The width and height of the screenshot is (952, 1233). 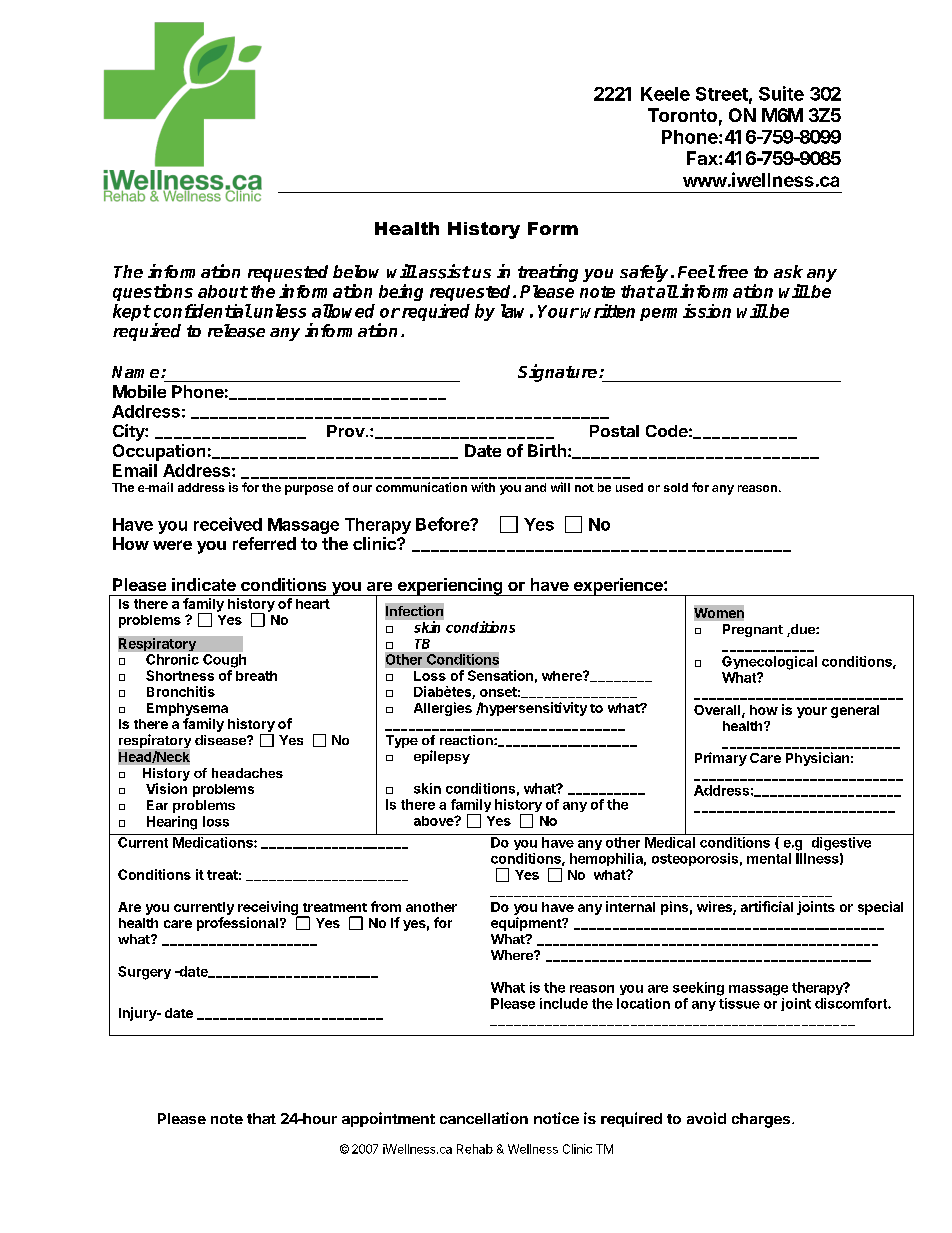 I want to click on Keele, so click(x=665, y=94).
